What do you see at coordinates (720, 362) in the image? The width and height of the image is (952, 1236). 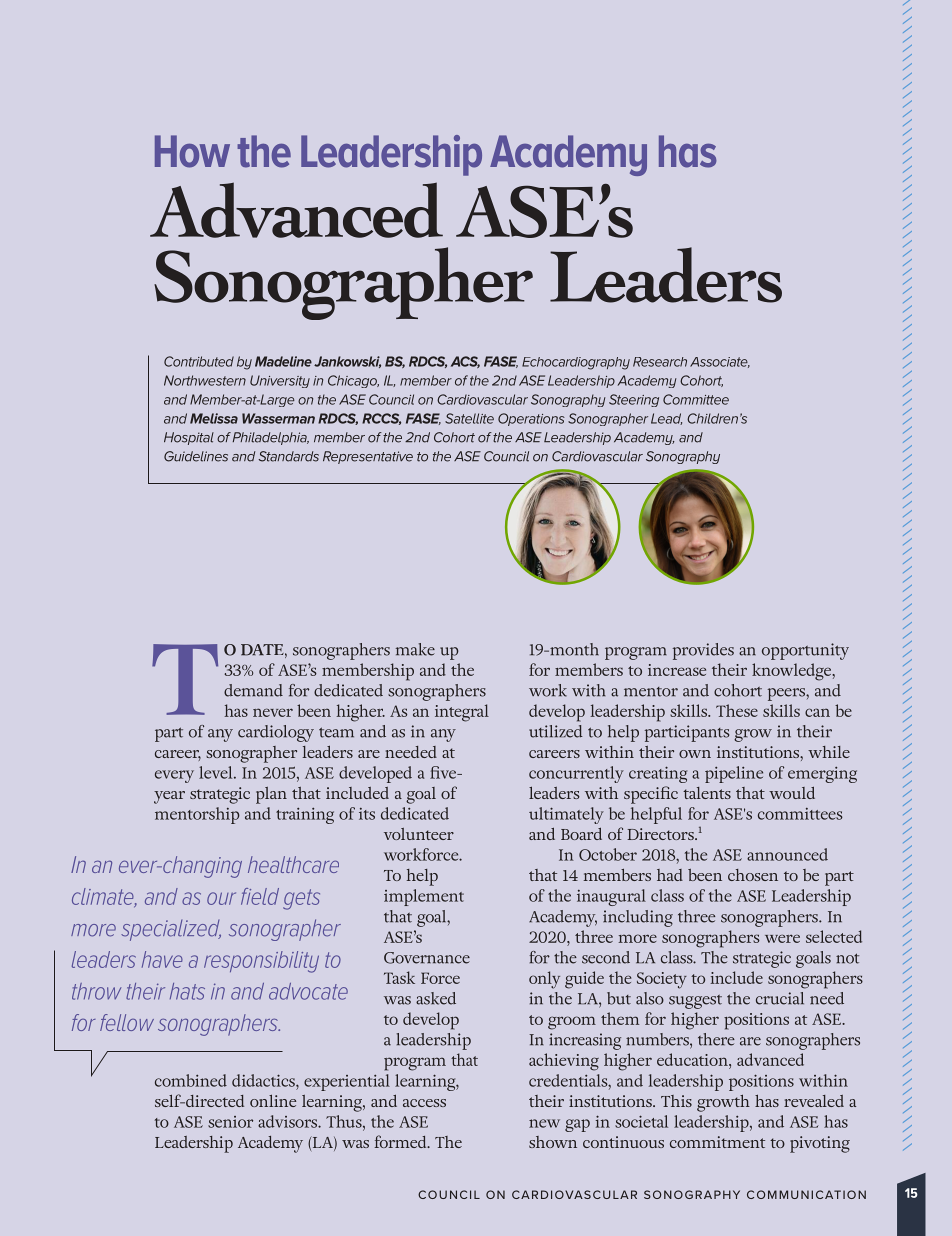 I see `Associate` at bounding box center [720, 362].
